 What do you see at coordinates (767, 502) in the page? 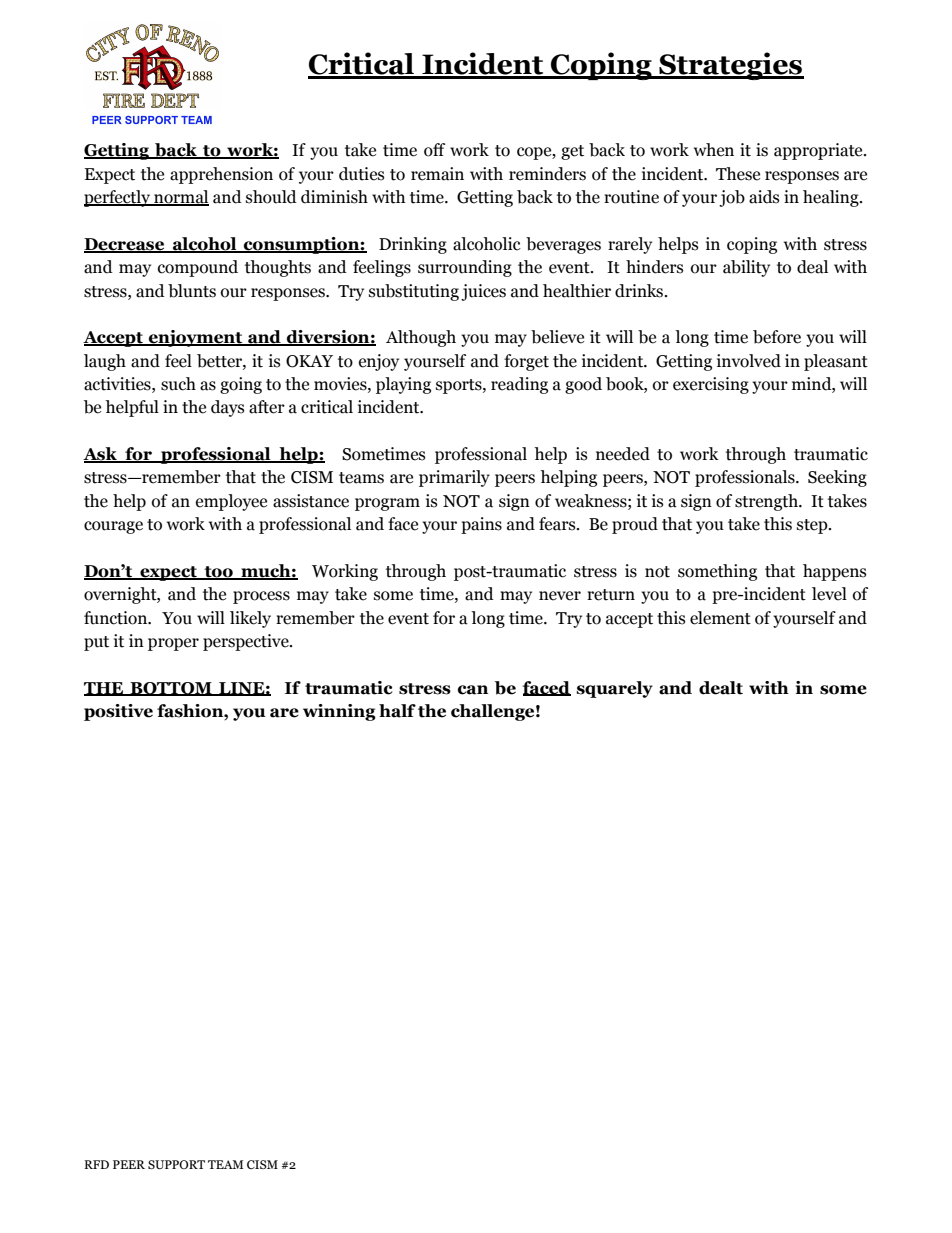
I see `strength` at bounding box center [767, 502].
